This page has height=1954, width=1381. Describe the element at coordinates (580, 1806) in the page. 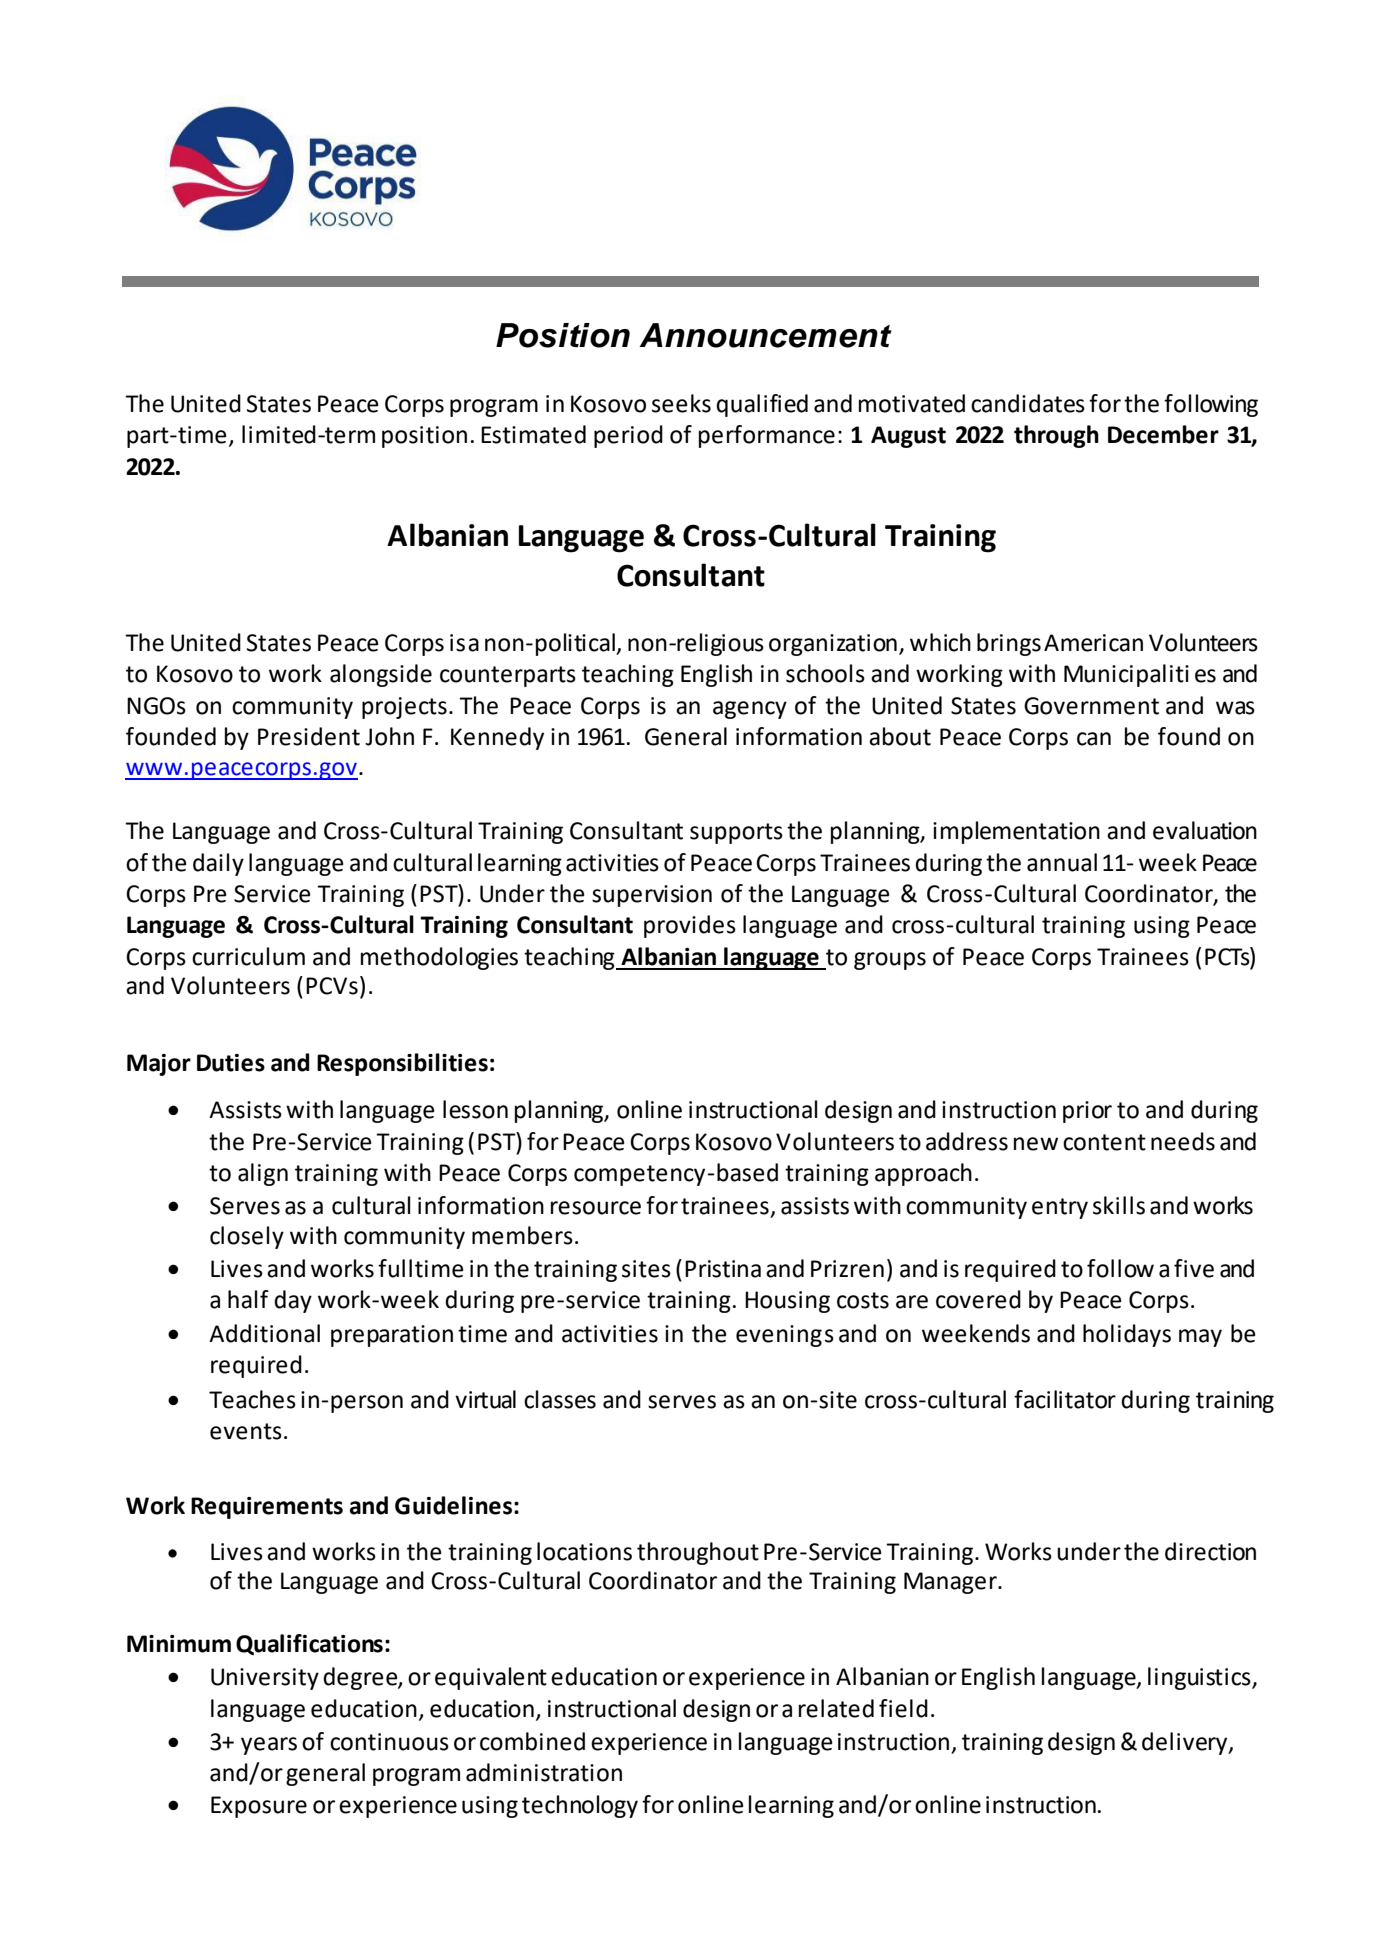

I see `technology` at that location.
